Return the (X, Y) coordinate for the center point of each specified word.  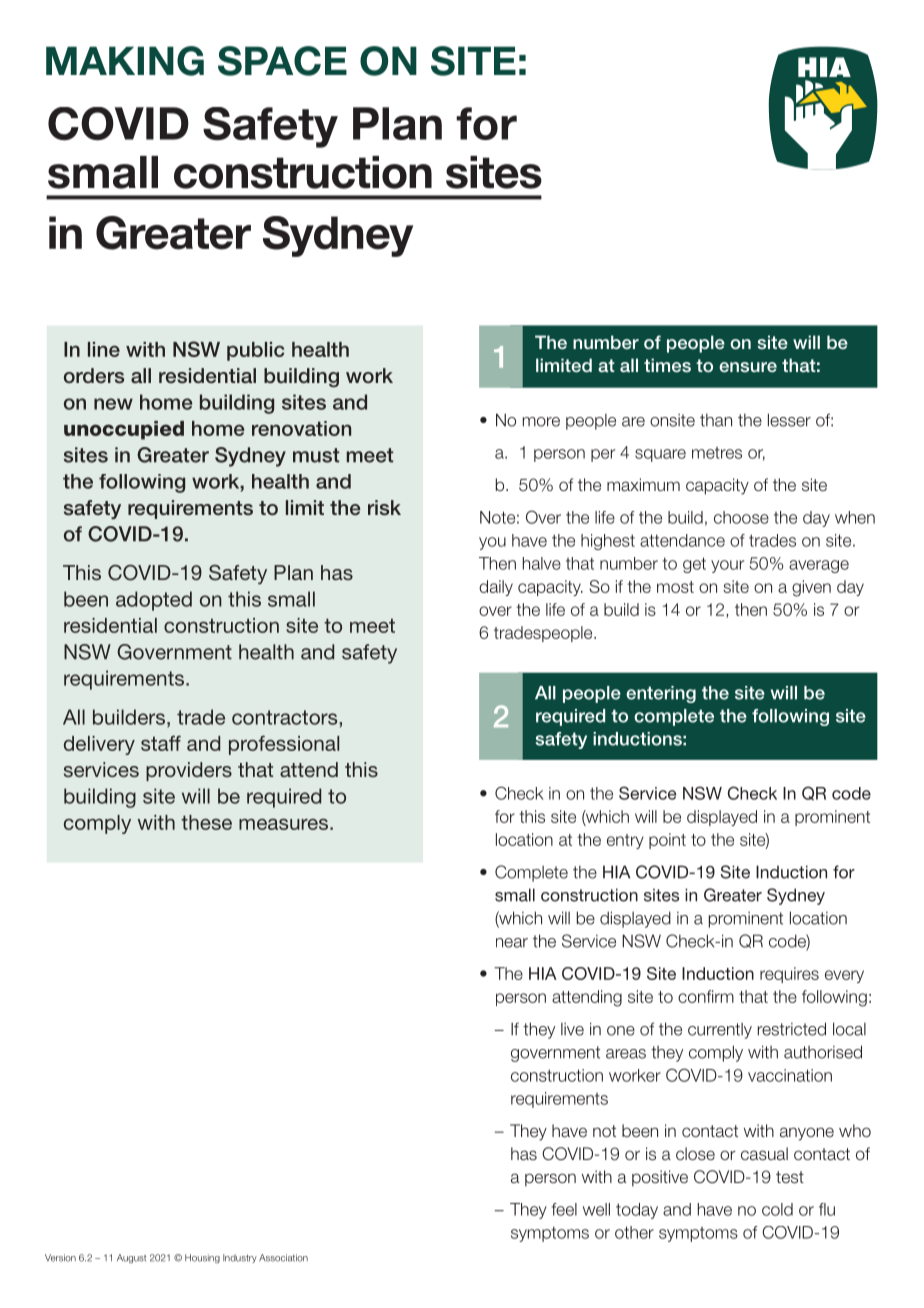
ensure (748, 367)
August (131, 1258)
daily (496, 588)
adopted (154, 601)
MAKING (125, 61)
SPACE (282, 61)
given (811, 588)
